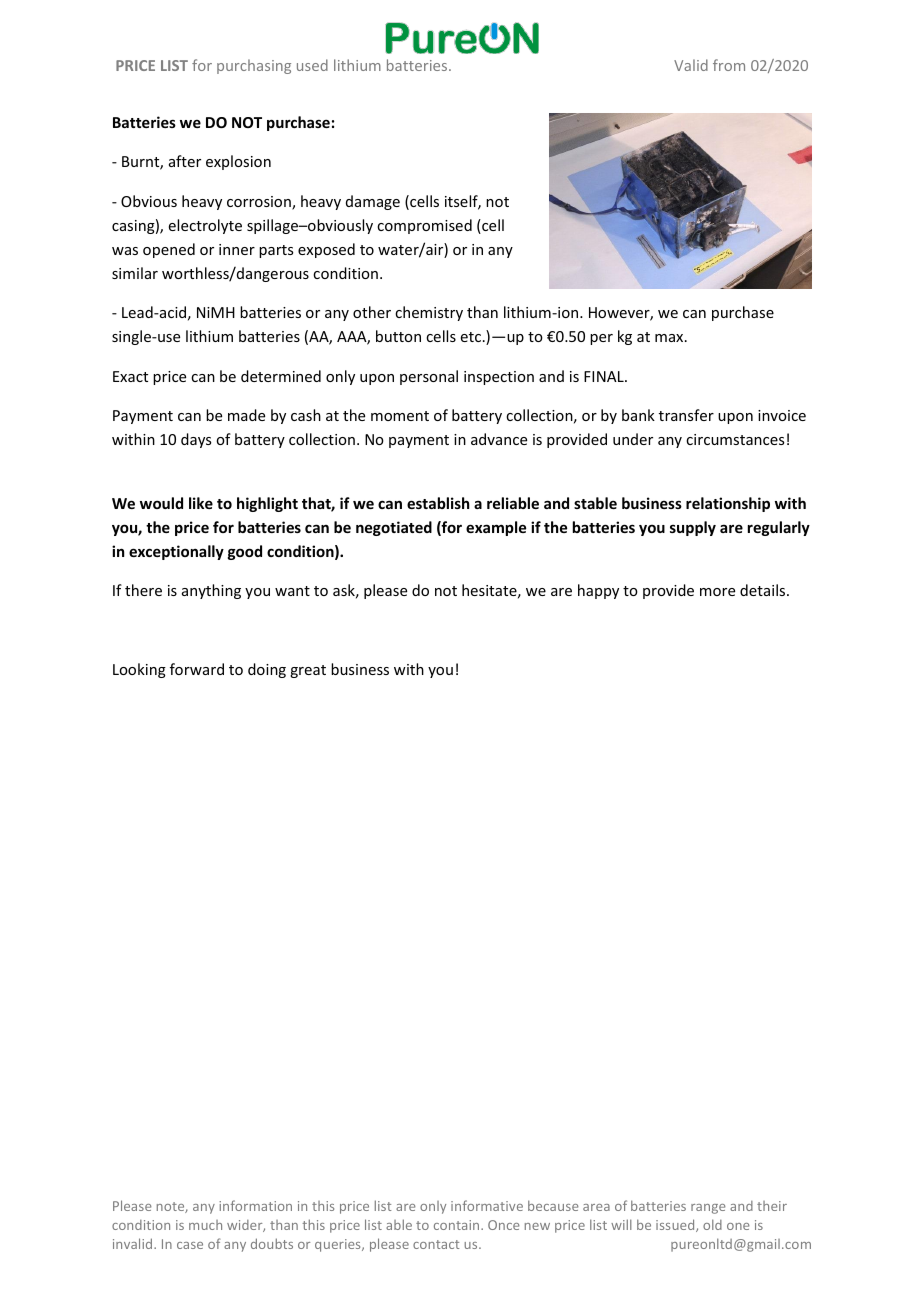 This screenshot has height=1308, width=924. Describe the element at coordinates (728, 504) in the screenshot. I see `relationship` at that location.
